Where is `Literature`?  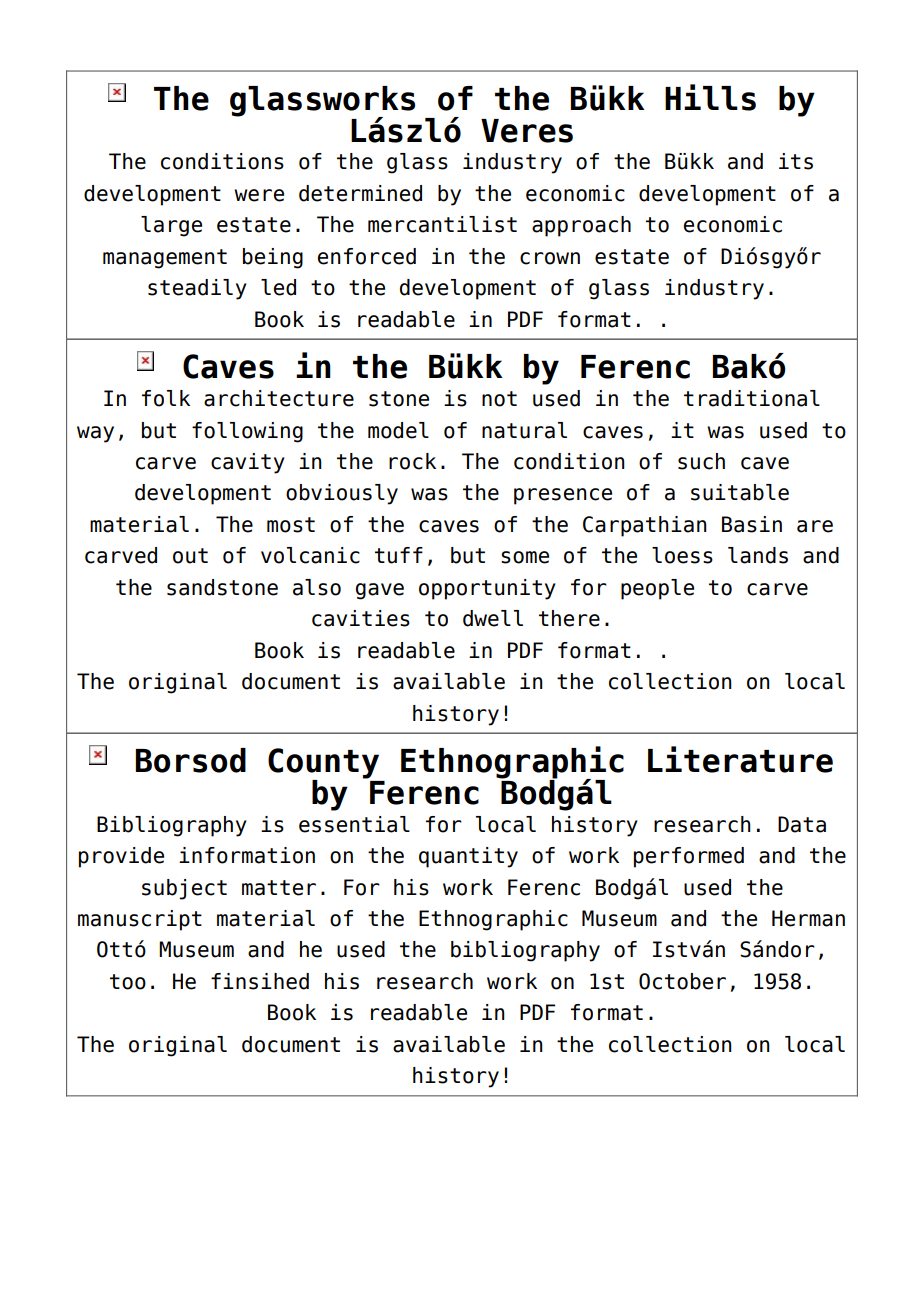
Literature is located at coordinates (740, 759).
